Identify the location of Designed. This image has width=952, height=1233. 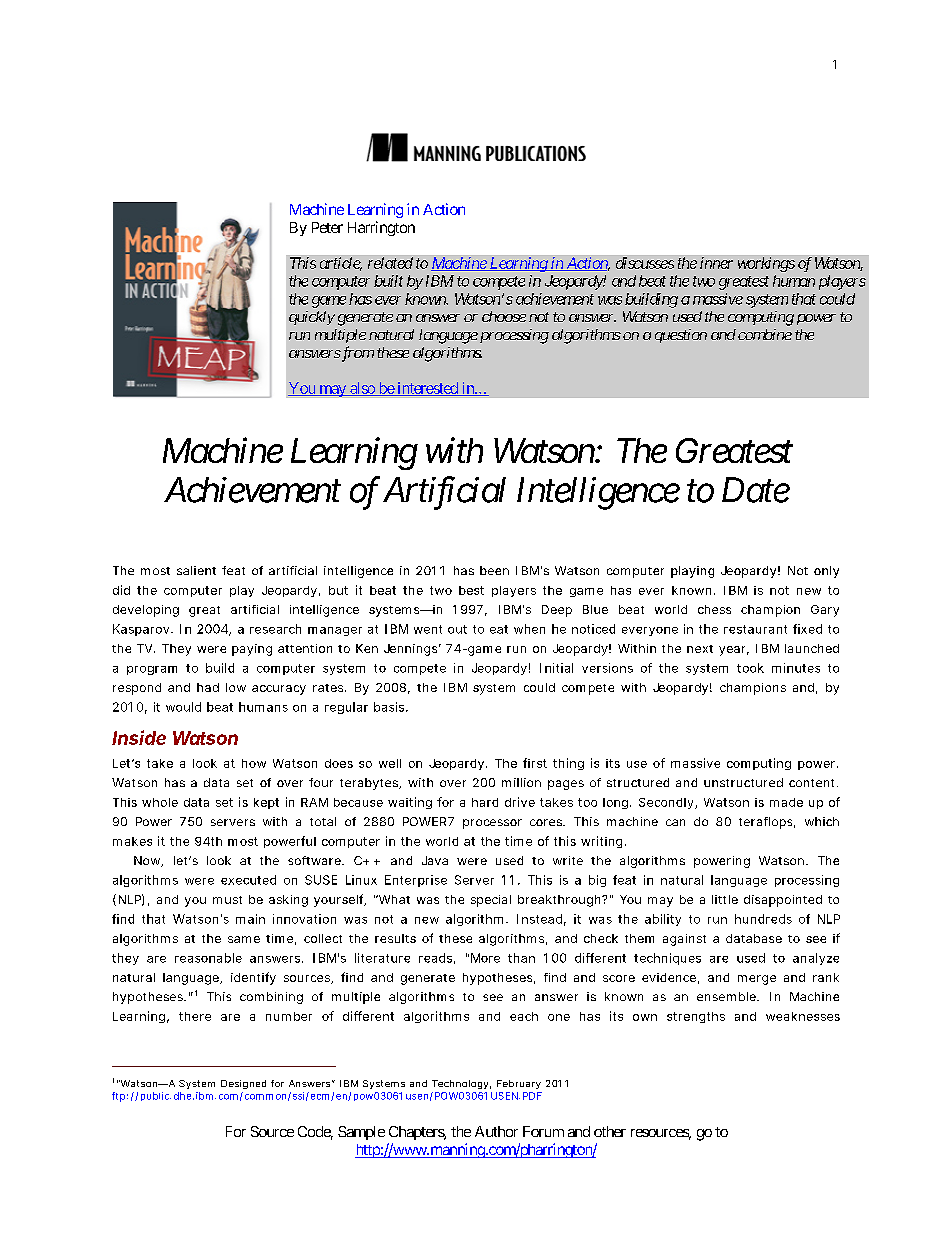
(243, 1084).
